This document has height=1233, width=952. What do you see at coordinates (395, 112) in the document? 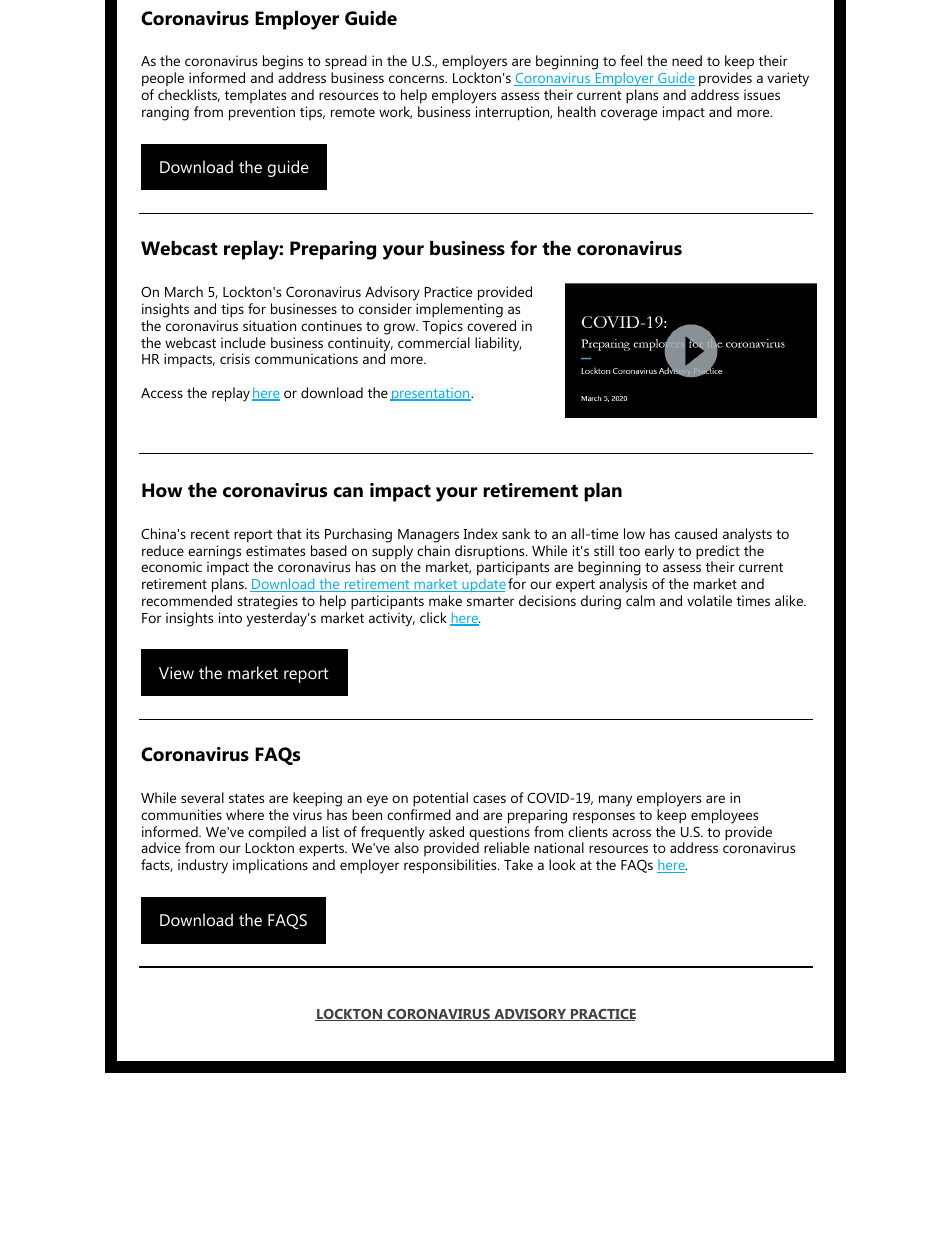
I see `work` at bounding box center [395, 112].
